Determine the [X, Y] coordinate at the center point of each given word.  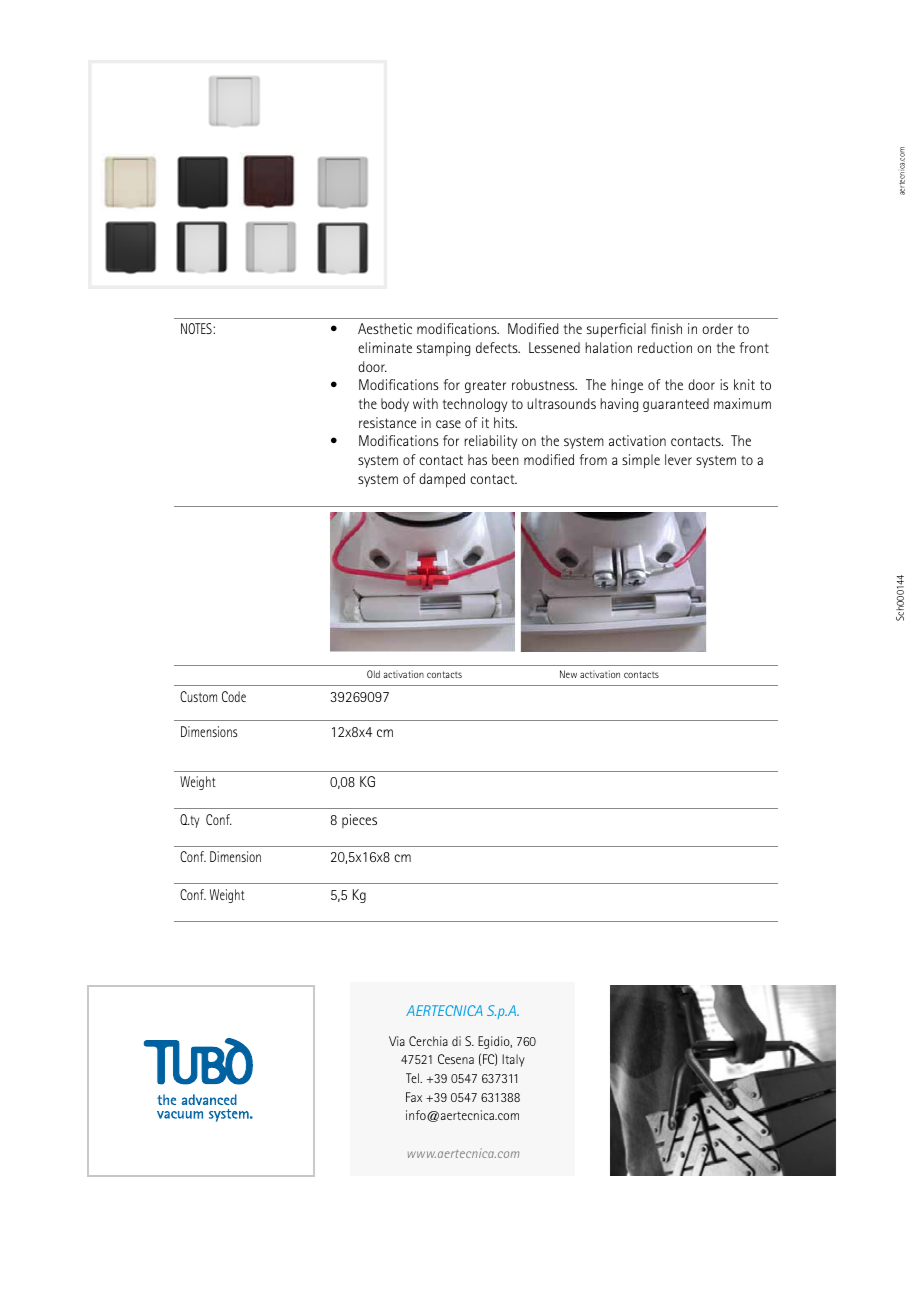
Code [234, 696]
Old [373, 674]
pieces [359, 821]
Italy [513, 1060]
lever [678, 459]
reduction [665, 347]
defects [498, 347]
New [568, 674]
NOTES [197, 328]
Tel [414, 1078]
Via [397, 1041]
